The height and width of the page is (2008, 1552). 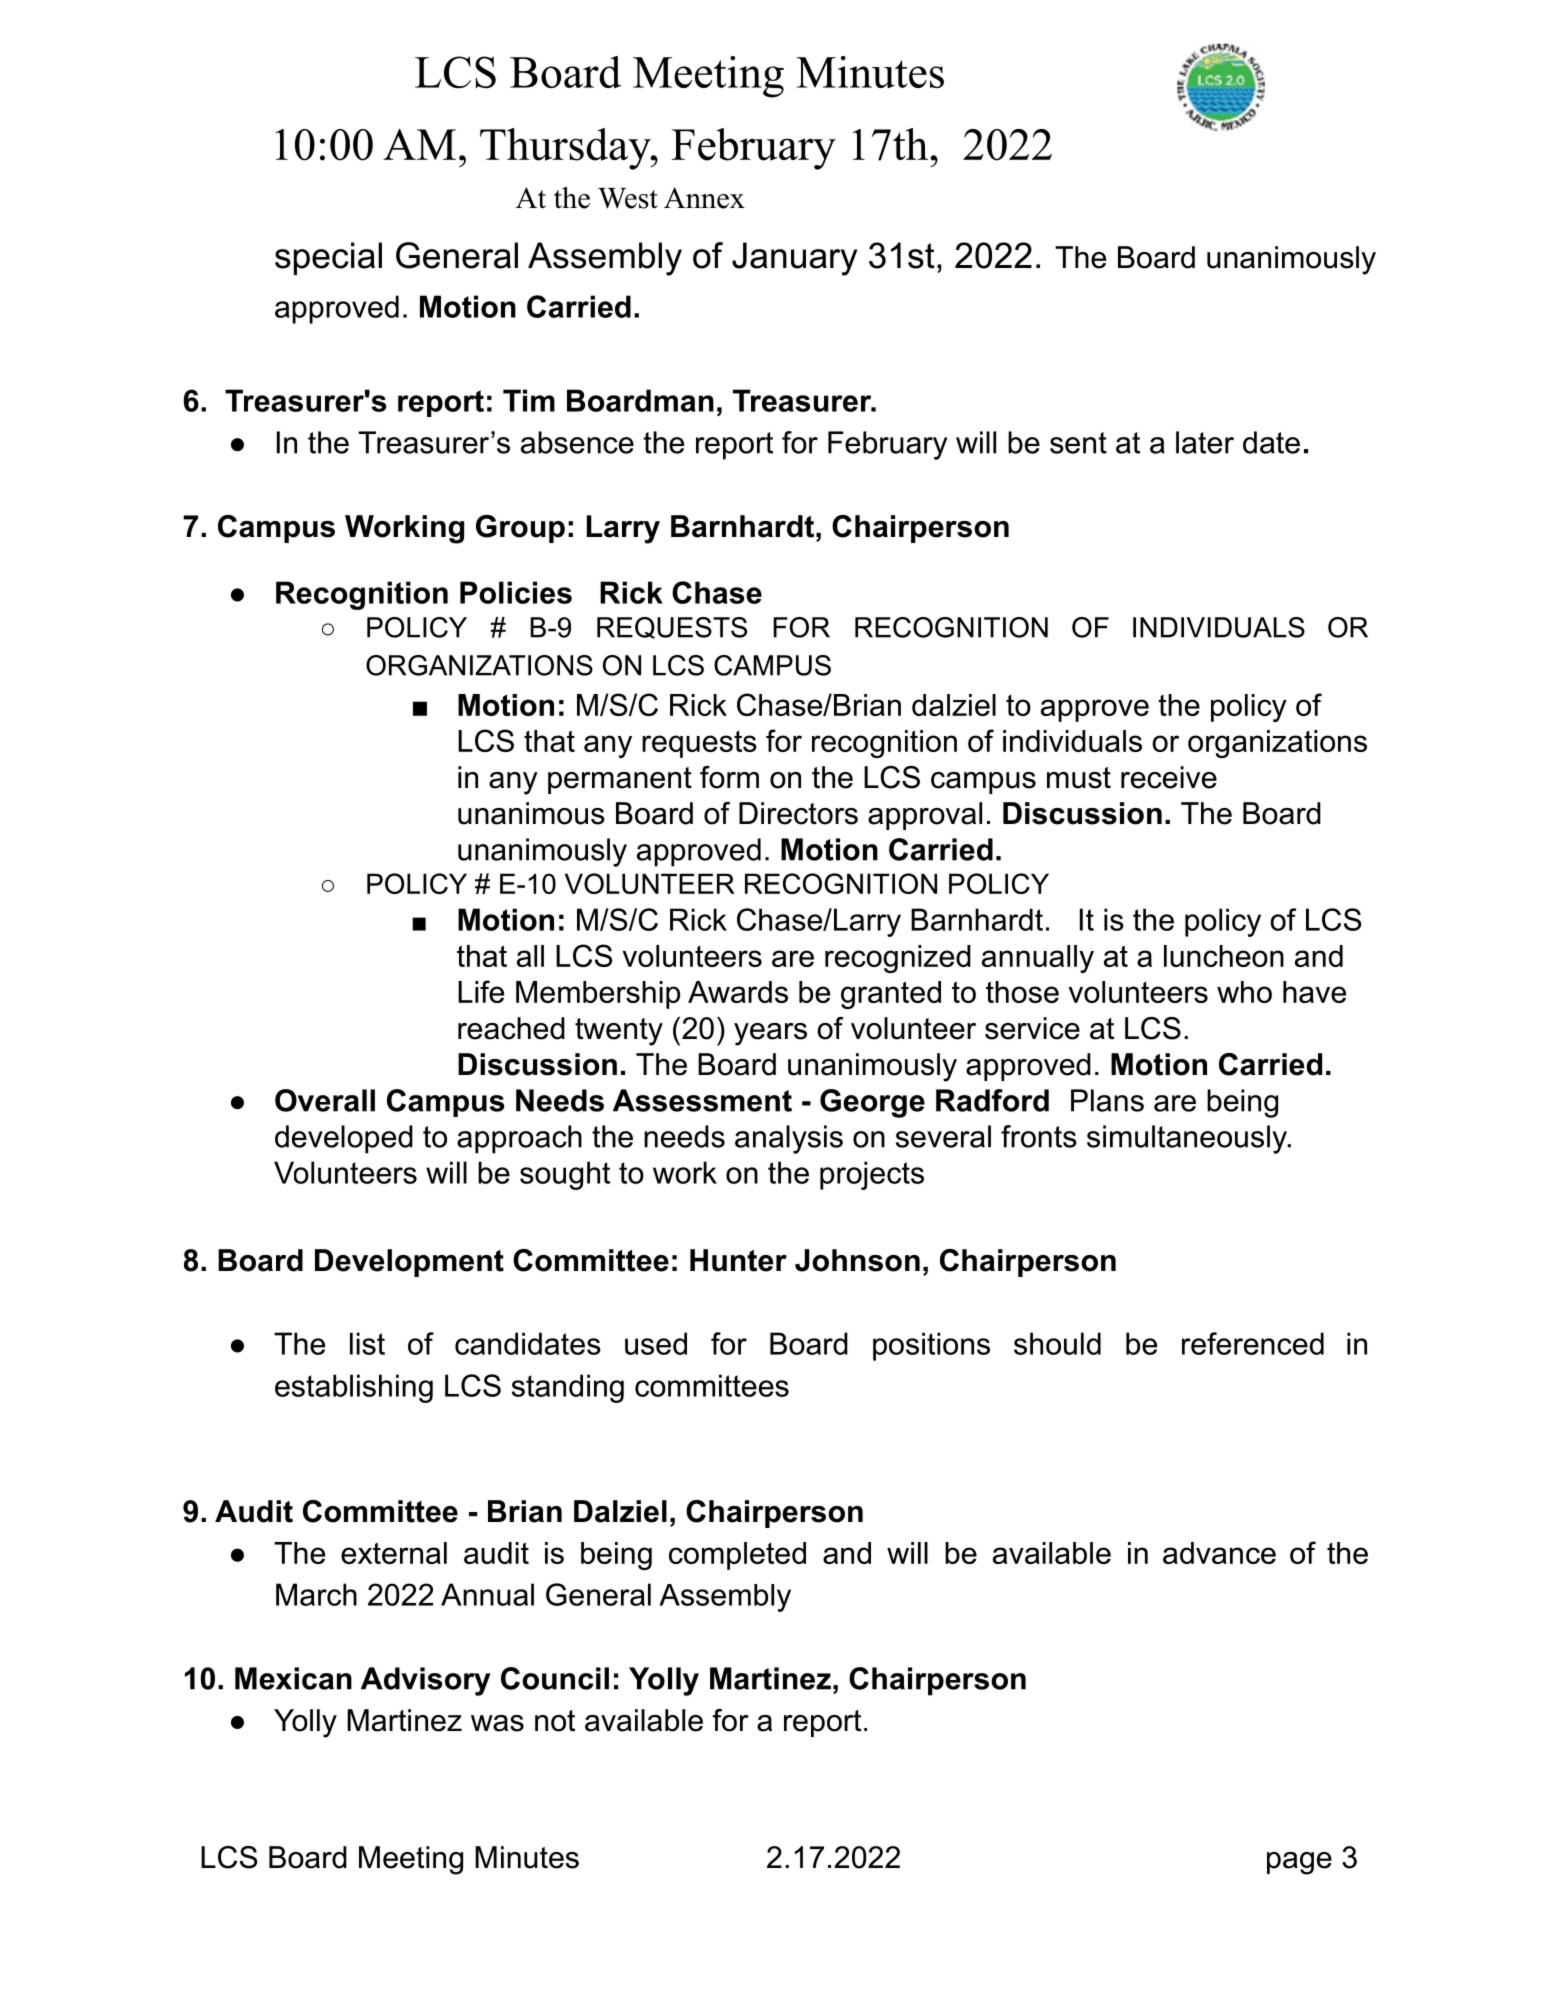 I want to click on who, so click(x=1244, y=992).
